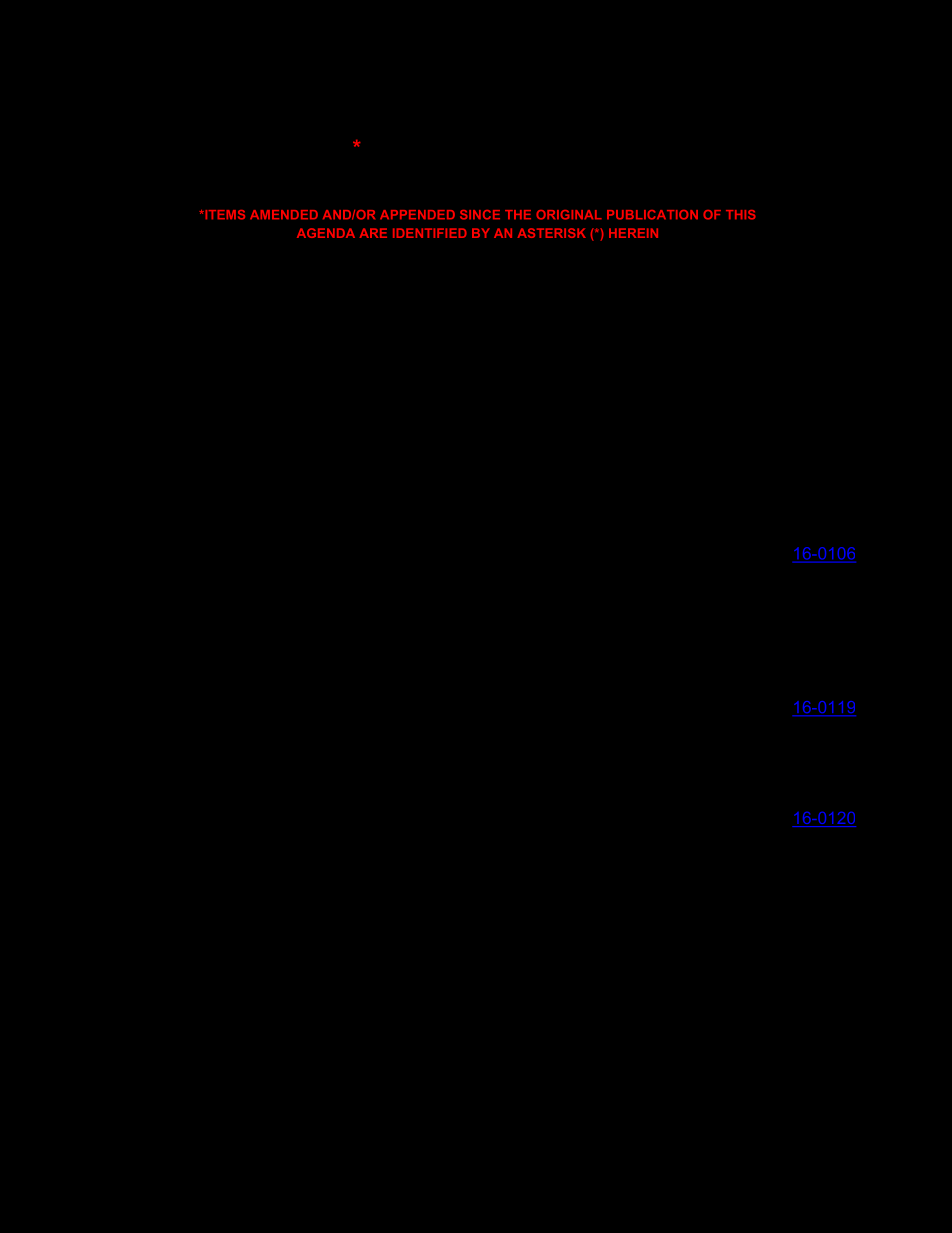  Describe the element at coordinates (569, 215) in the document. I see `ORIGINAL` at that location.
